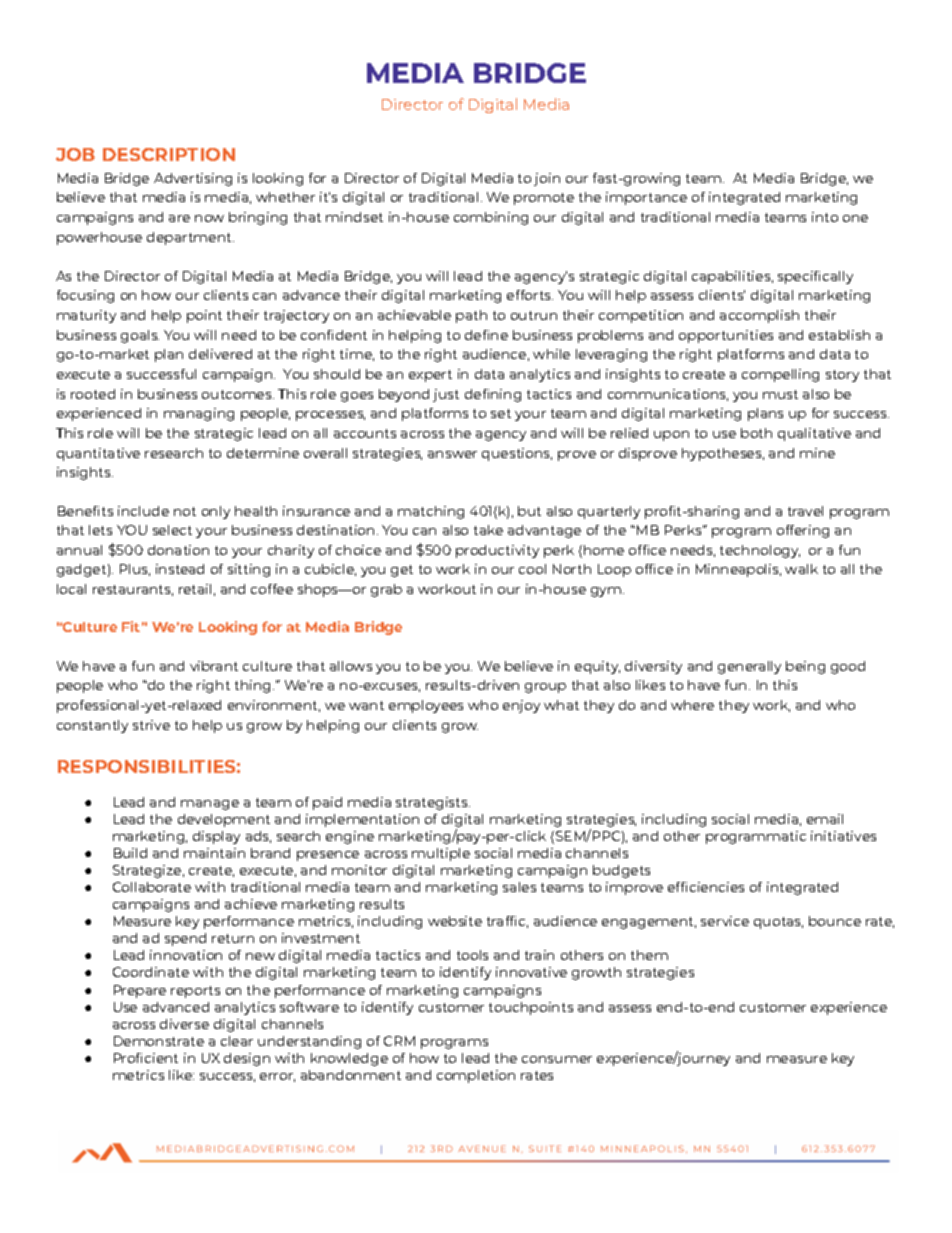 The image size is (952, 1233). Describe the element at coordinates (143, 511) in the screenshot. I see `include` at that location.
